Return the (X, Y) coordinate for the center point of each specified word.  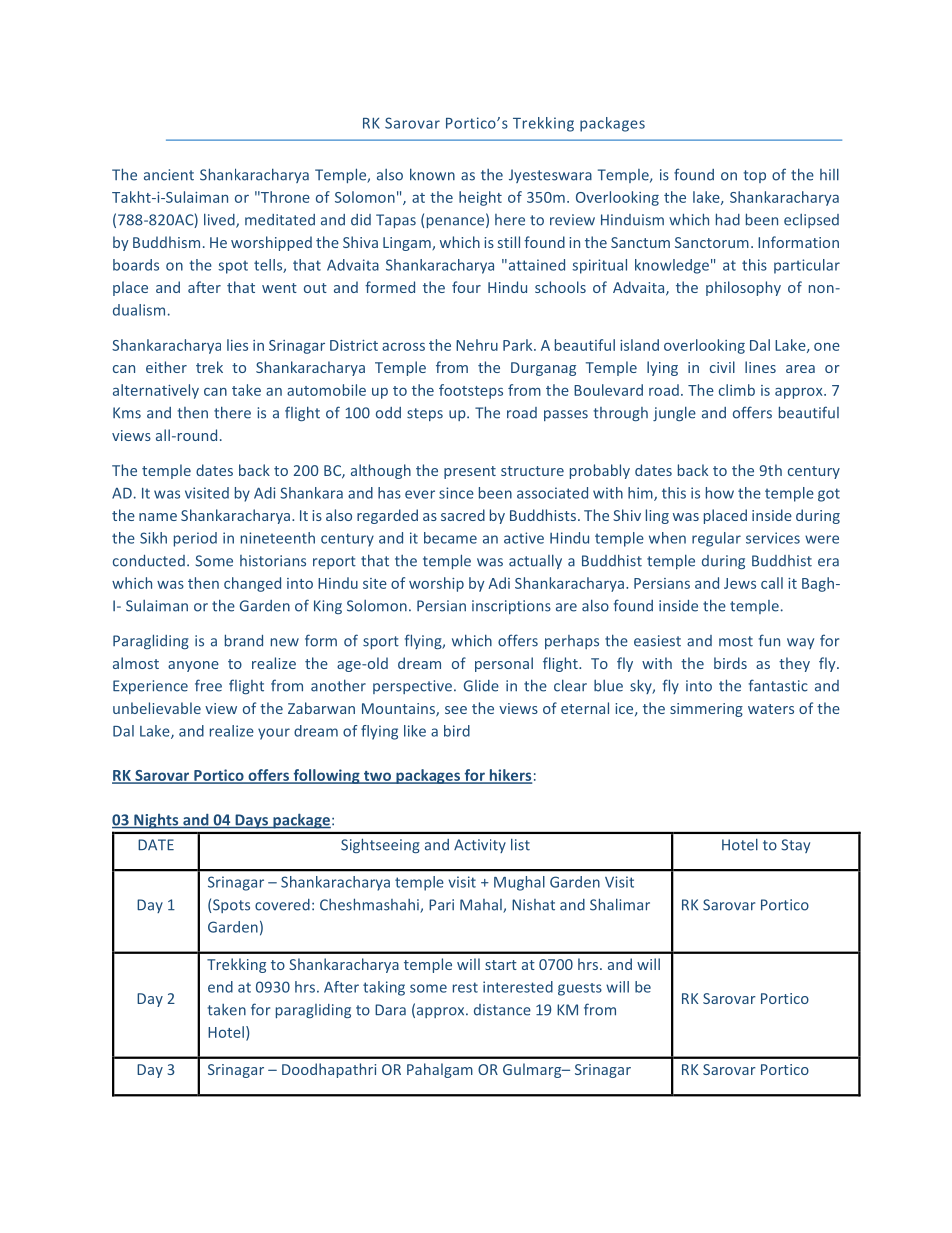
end (220, 987)
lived (220, 220)
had (728, 219)
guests (580, 989)
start (501, 965)
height (480, 198)
